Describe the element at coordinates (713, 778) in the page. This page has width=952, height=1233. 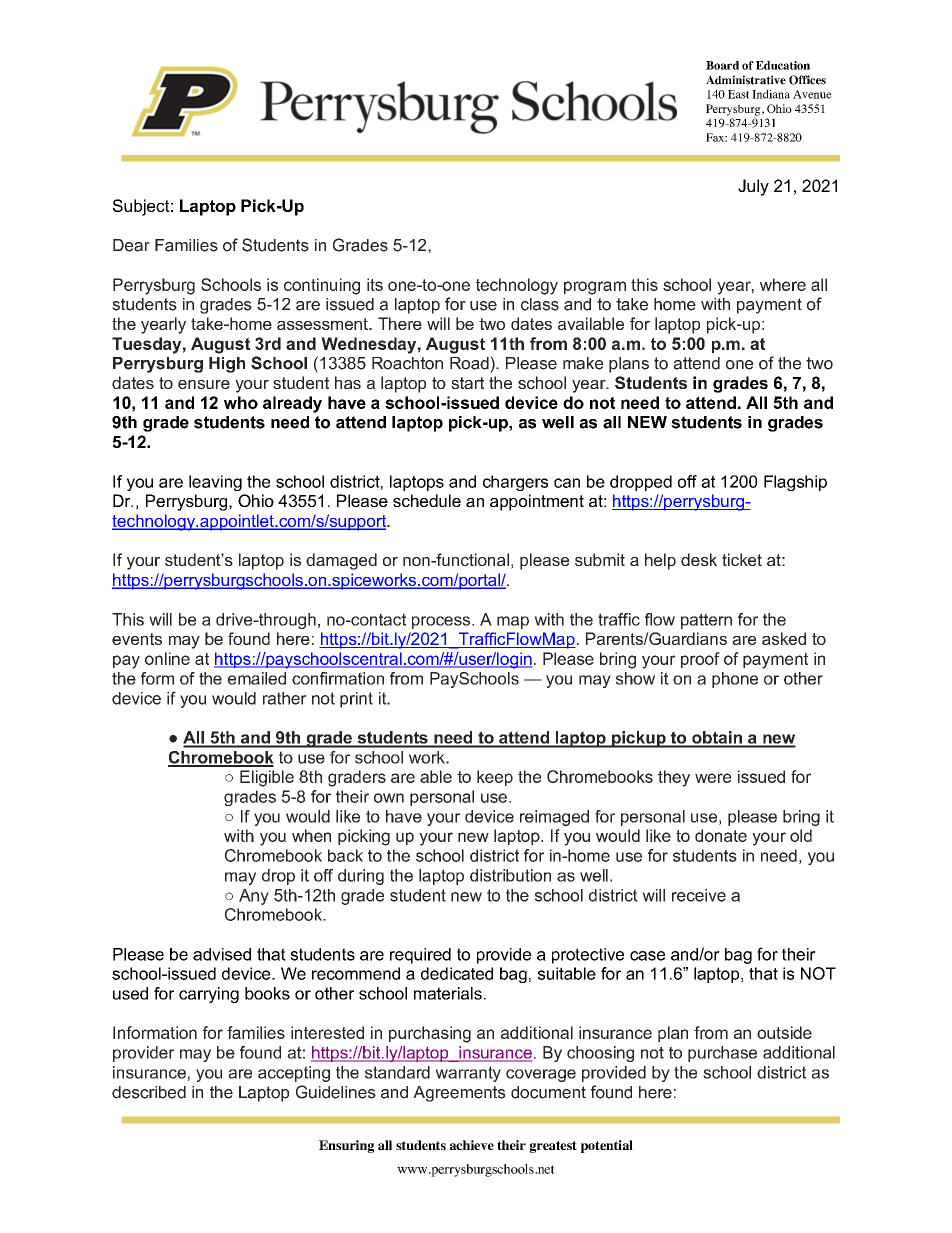
I see `were` at that location.
